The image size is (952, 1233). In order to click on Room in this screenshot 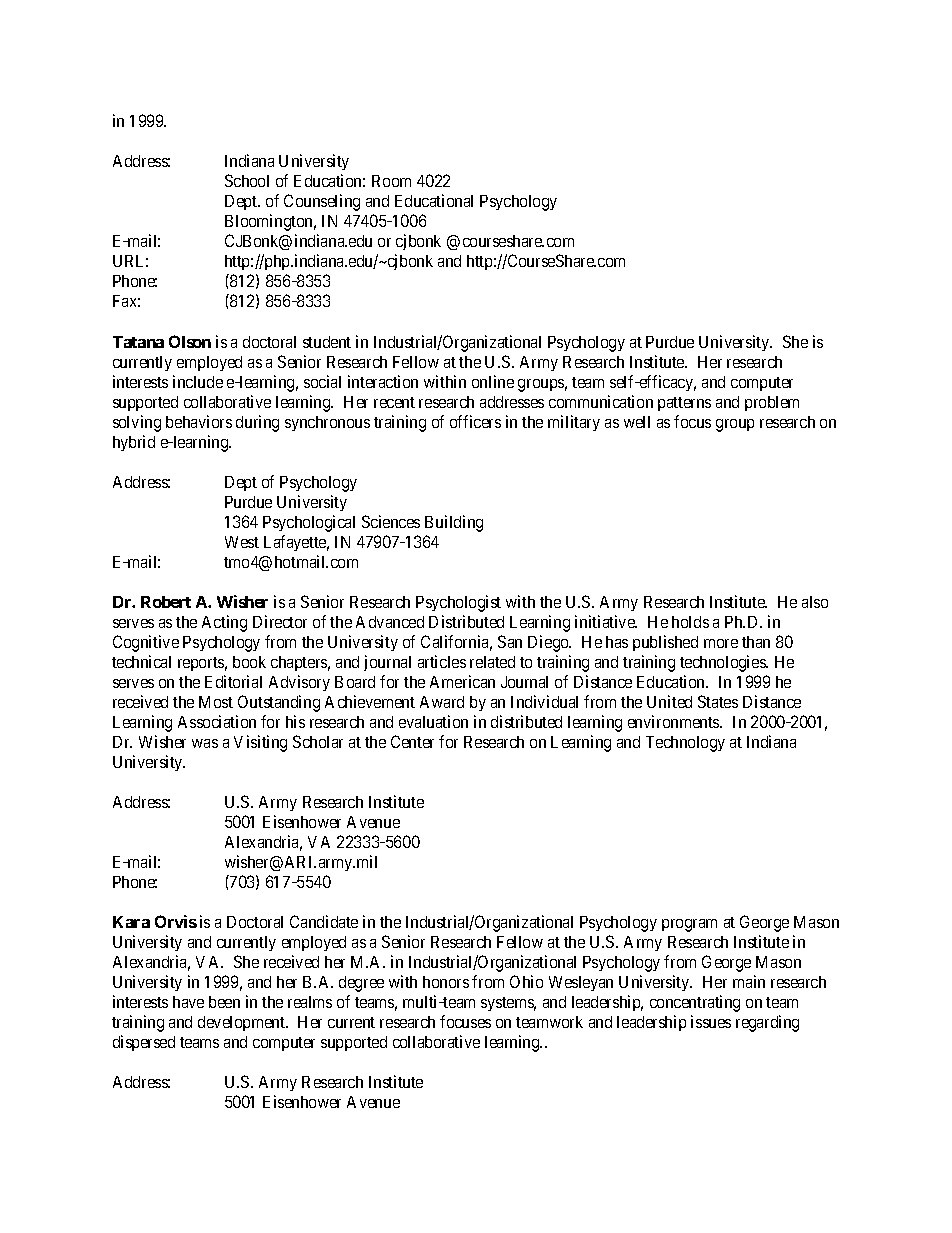, I will do `click(391, 181)`.
